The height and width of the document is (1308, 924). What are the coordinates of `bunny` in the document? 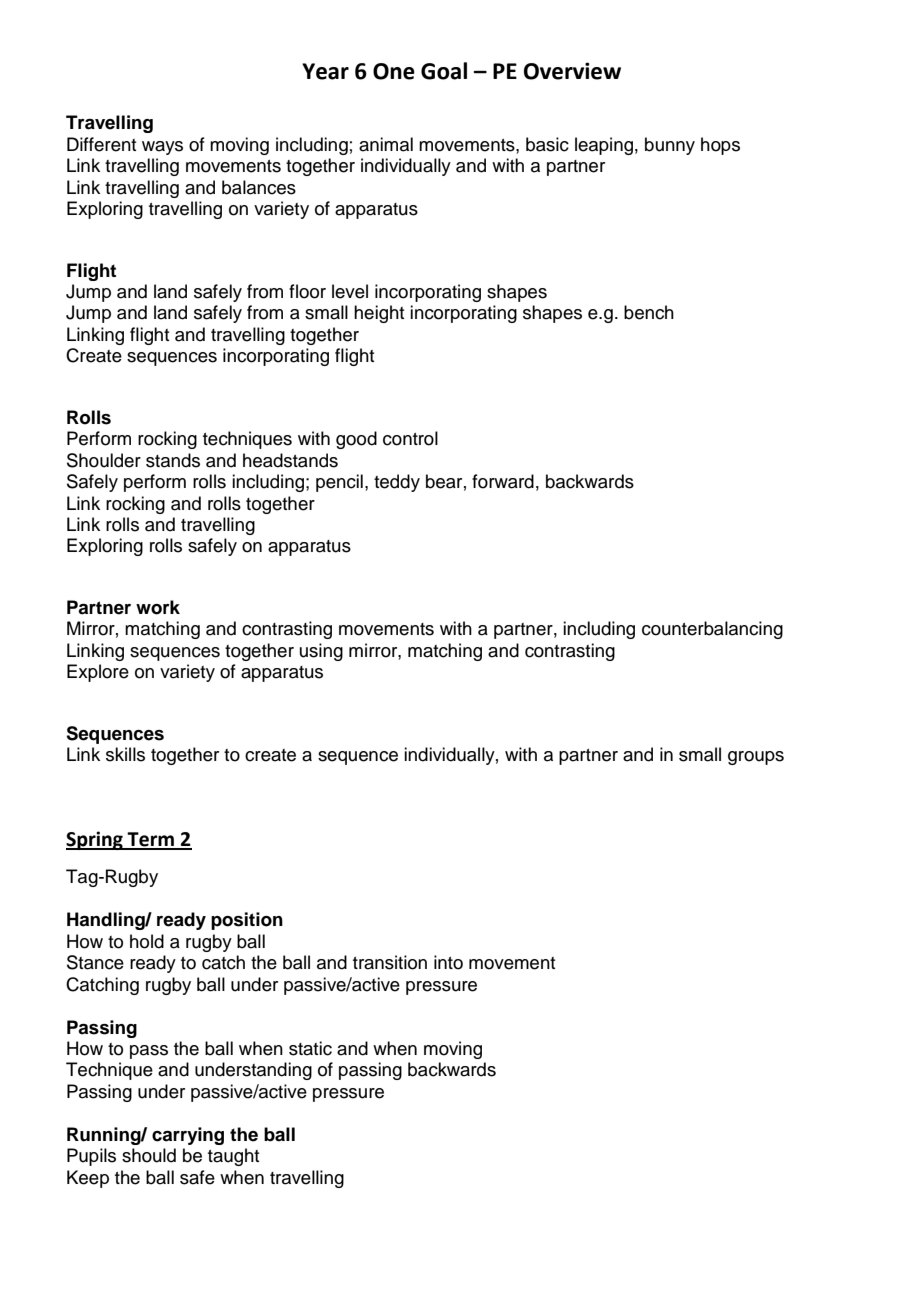 It's located at (670, 146).
